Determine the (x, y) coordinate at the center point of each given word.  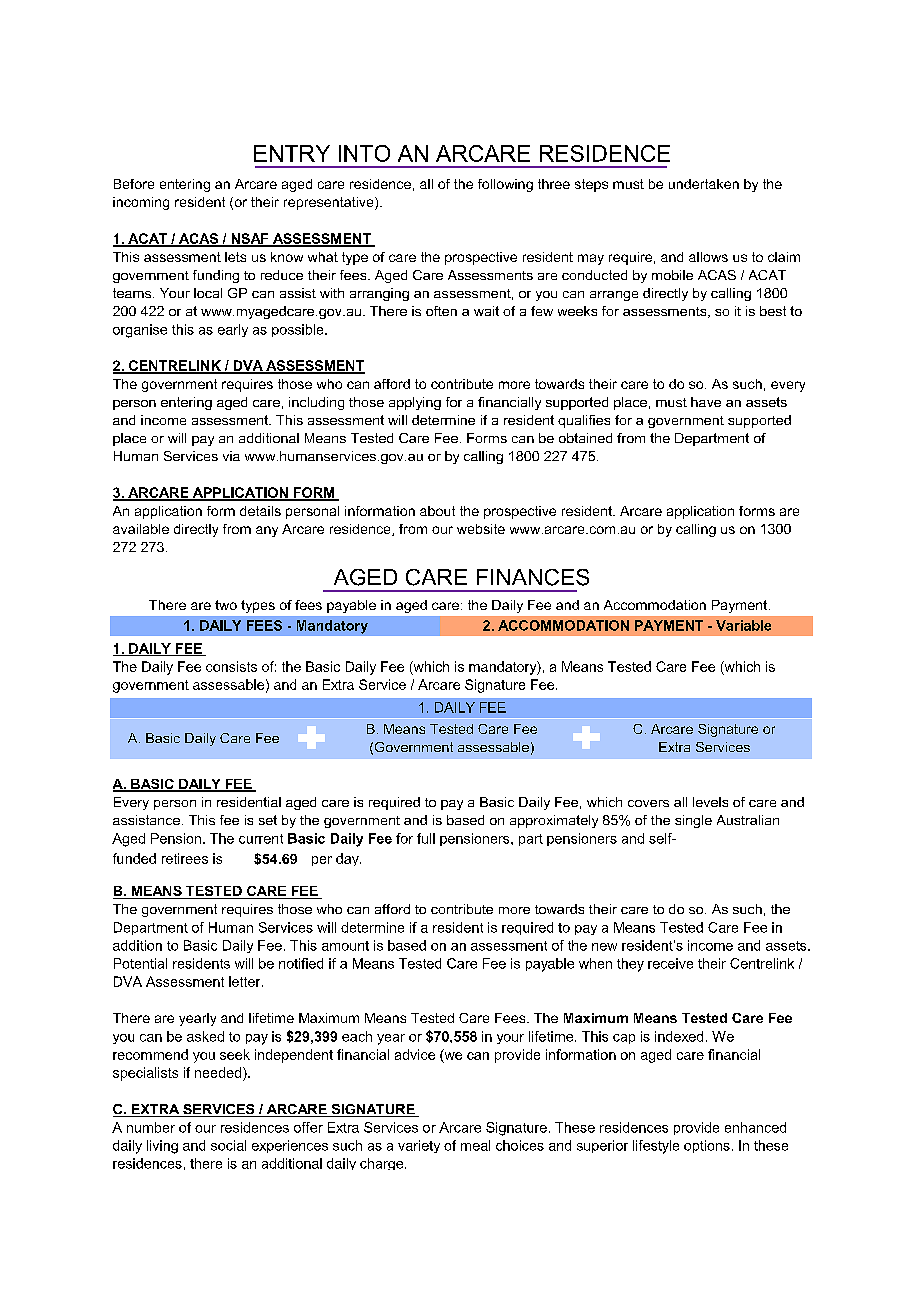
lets (235, 257)
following (505, 185)
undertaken (704, 184)
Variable (743, 625)
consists (231, 666)
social (228, 1145)
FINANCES (533, 577)
